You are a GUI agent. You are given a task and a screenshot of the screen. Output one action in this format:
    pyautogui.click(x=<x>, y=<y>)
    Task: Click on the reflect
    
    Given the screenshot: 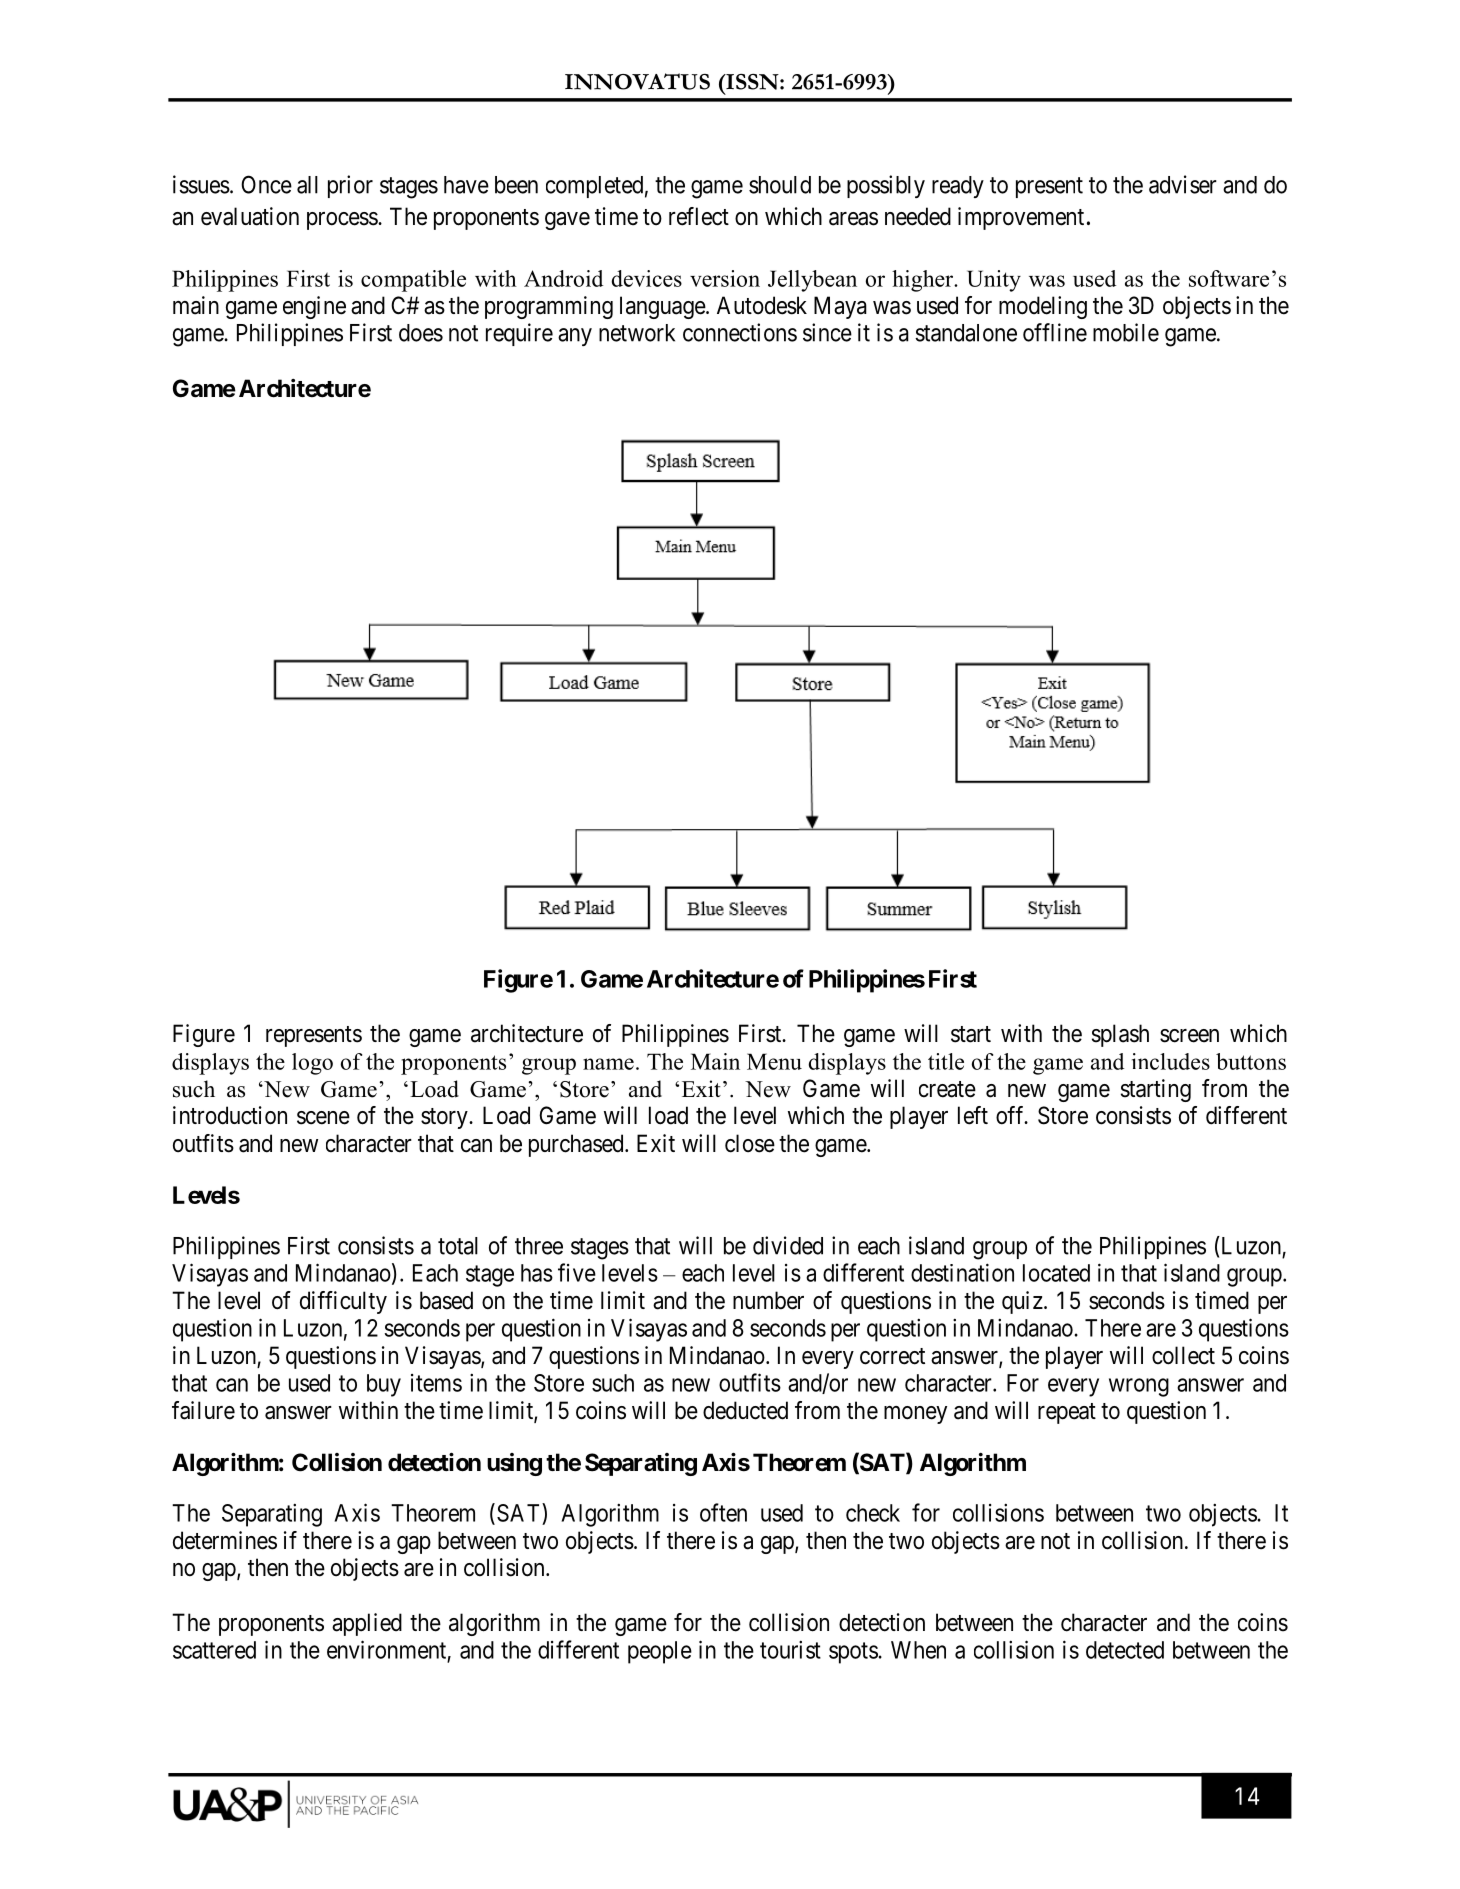 What is the action you would take?
    pyautogui.click(x=699, y=216)
